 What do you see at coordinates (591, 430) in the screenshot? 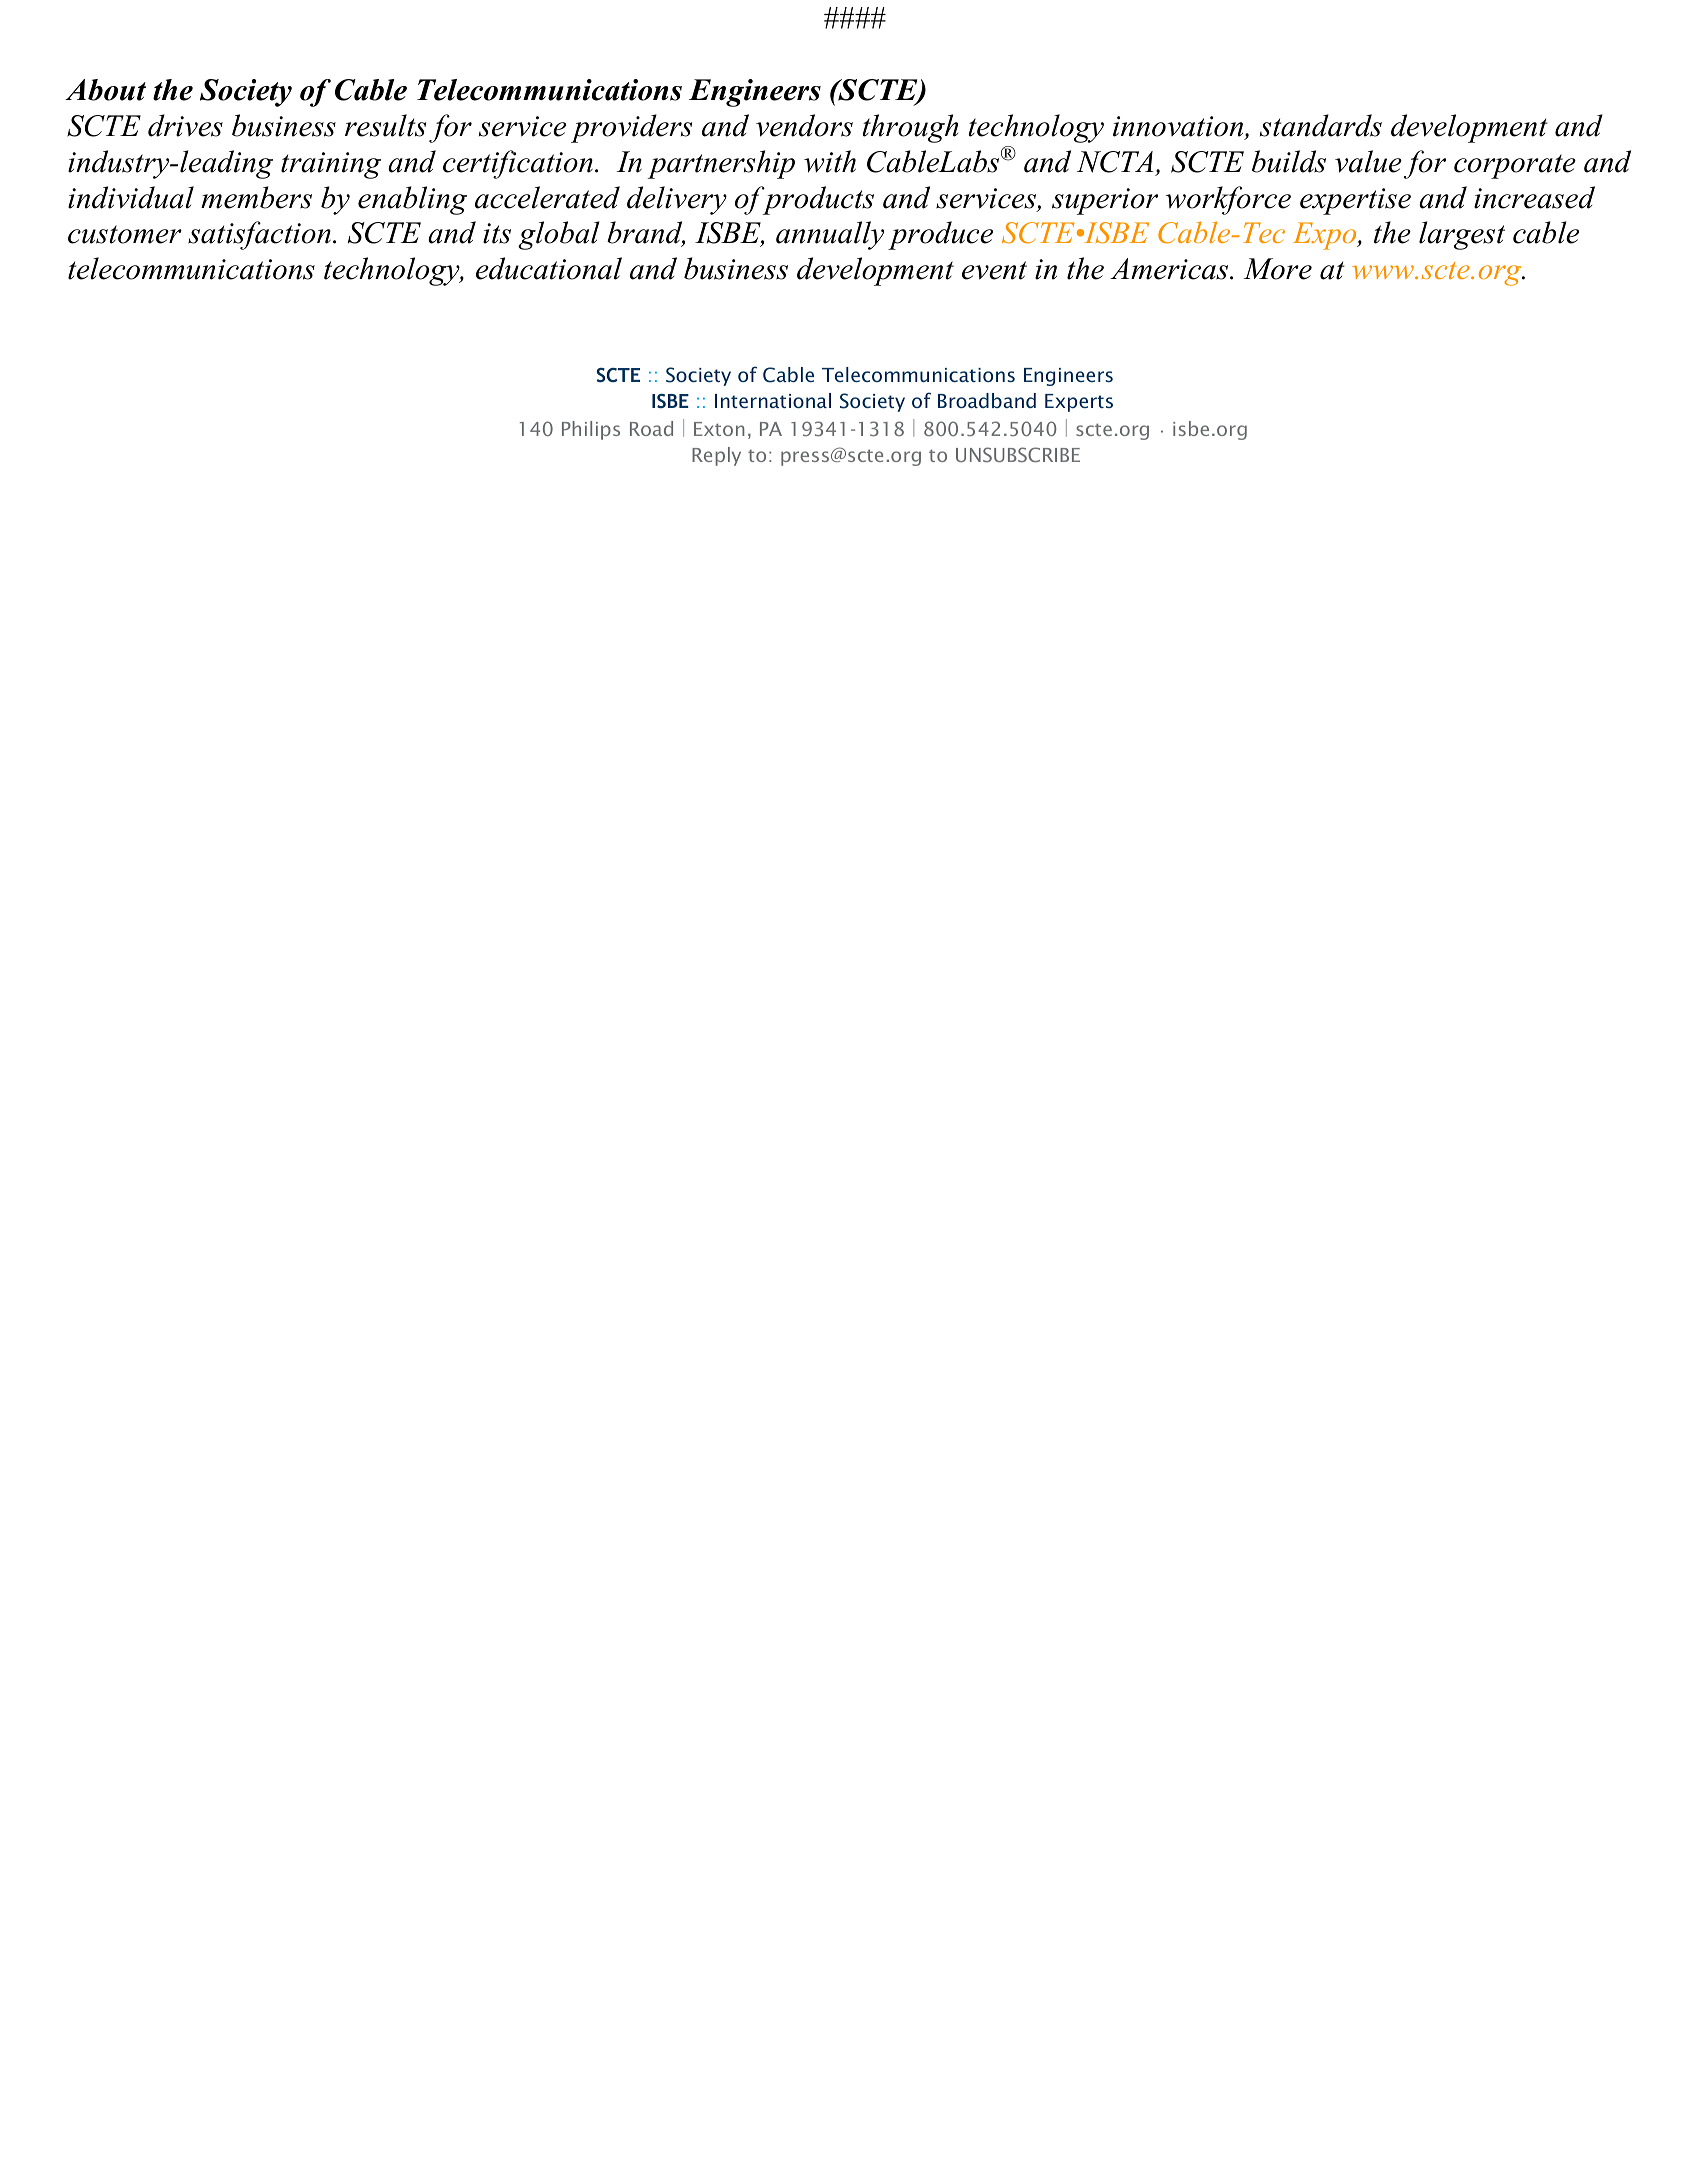
I see `Philips` at bounding box center [591, 430].
